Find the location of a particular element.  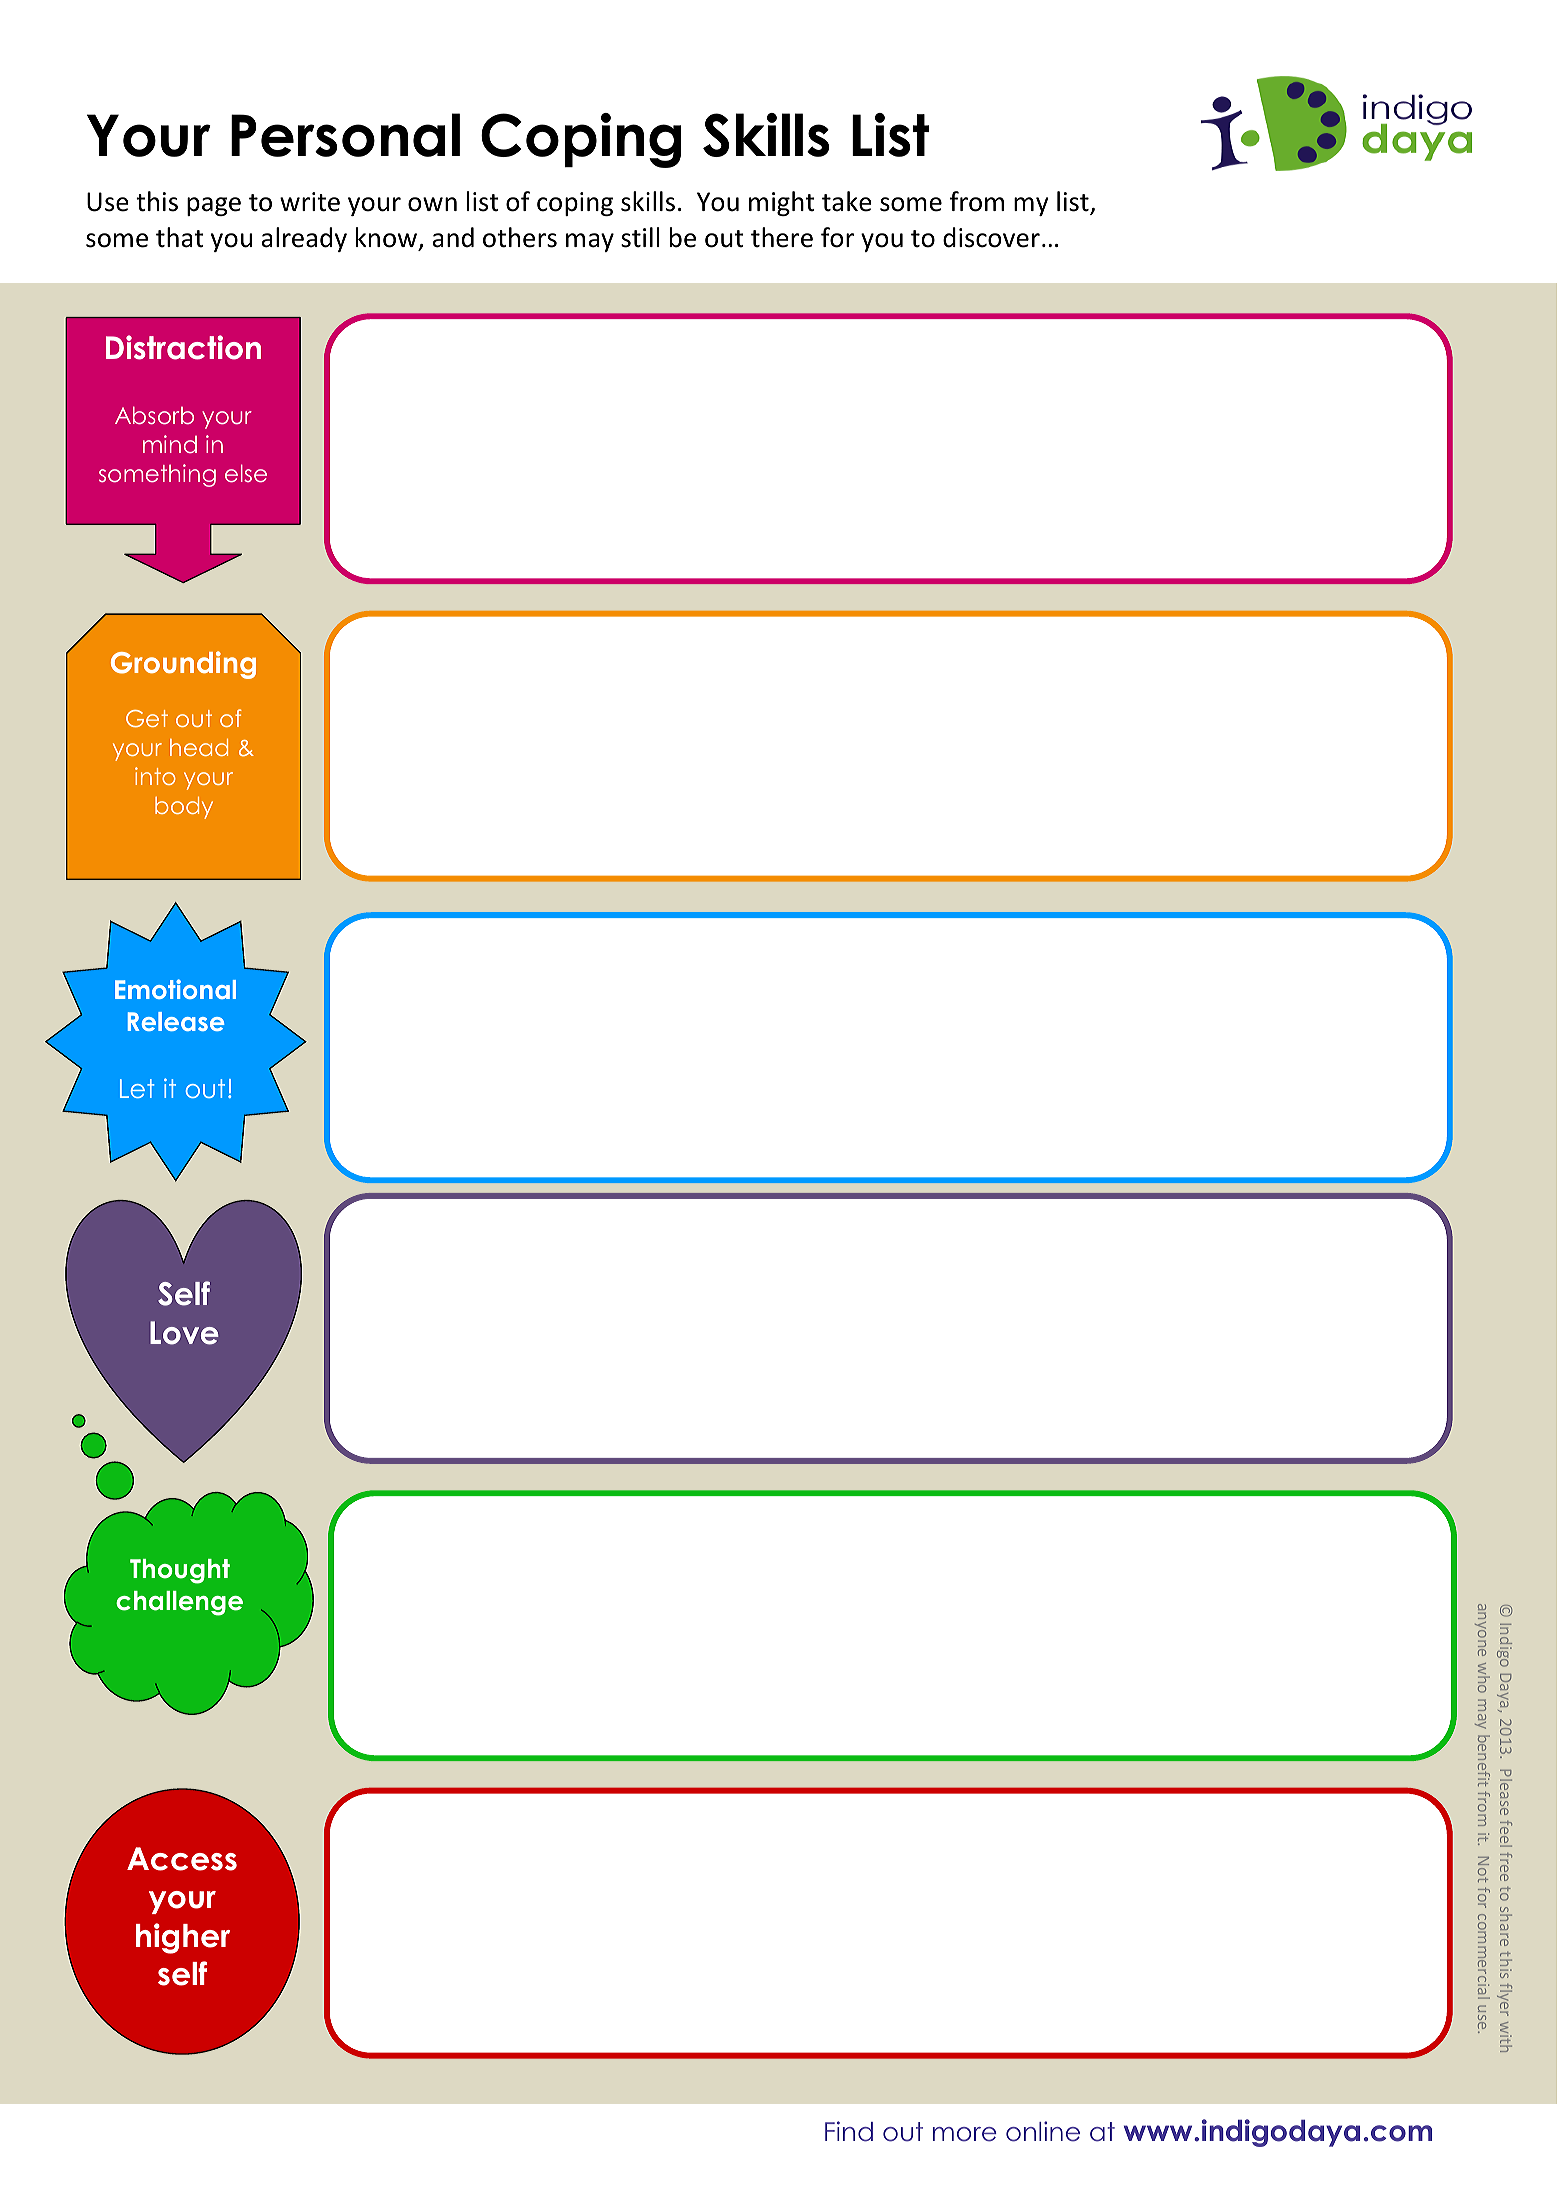

Release is located at coordinates (176, 1021).
